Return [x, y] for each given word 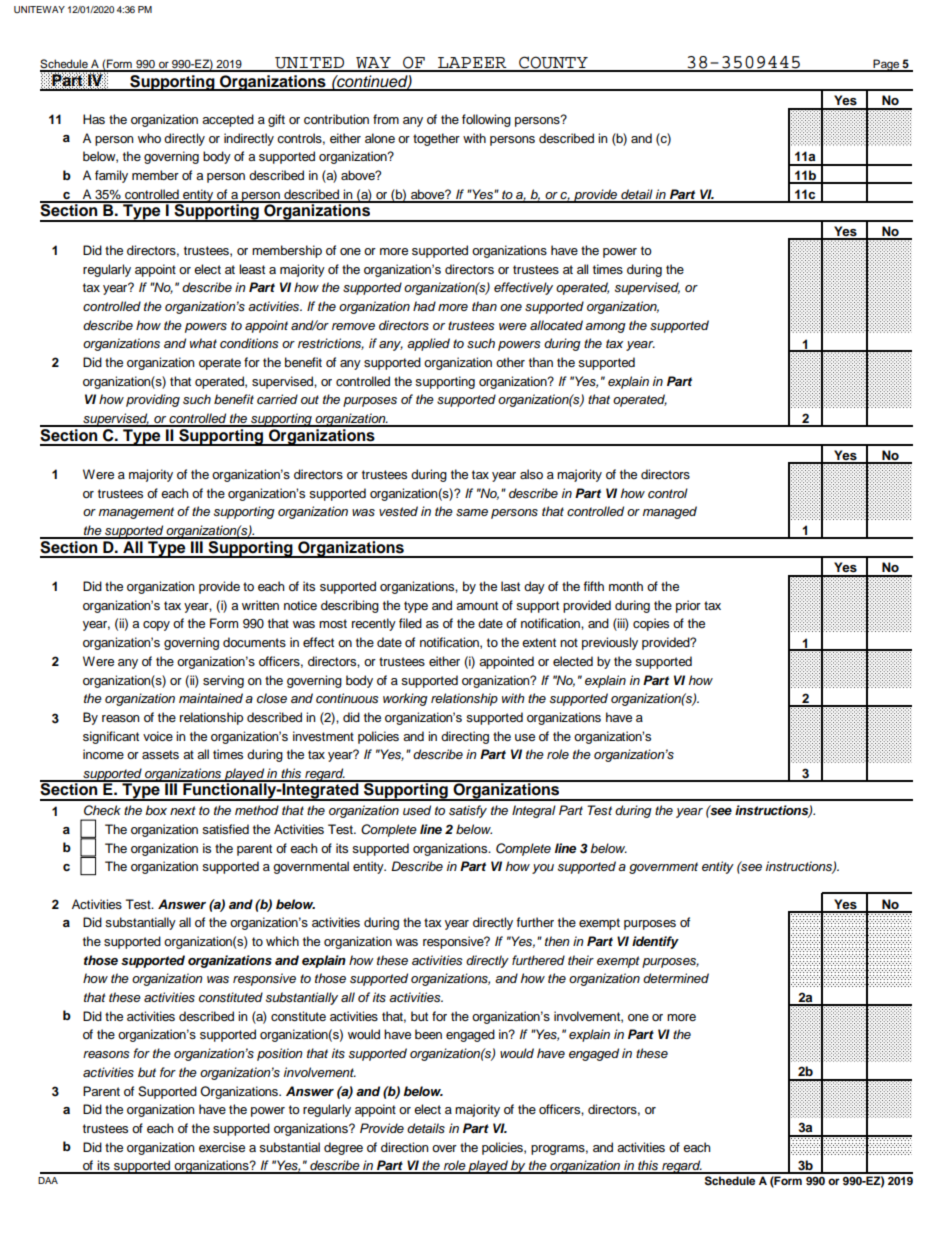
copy [156, 626]
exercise [222, 1147]
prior [688, 606]
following [486, 120]
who [149, 138]
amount [477, 605]
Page [886, 65]
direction [404, 1147]
